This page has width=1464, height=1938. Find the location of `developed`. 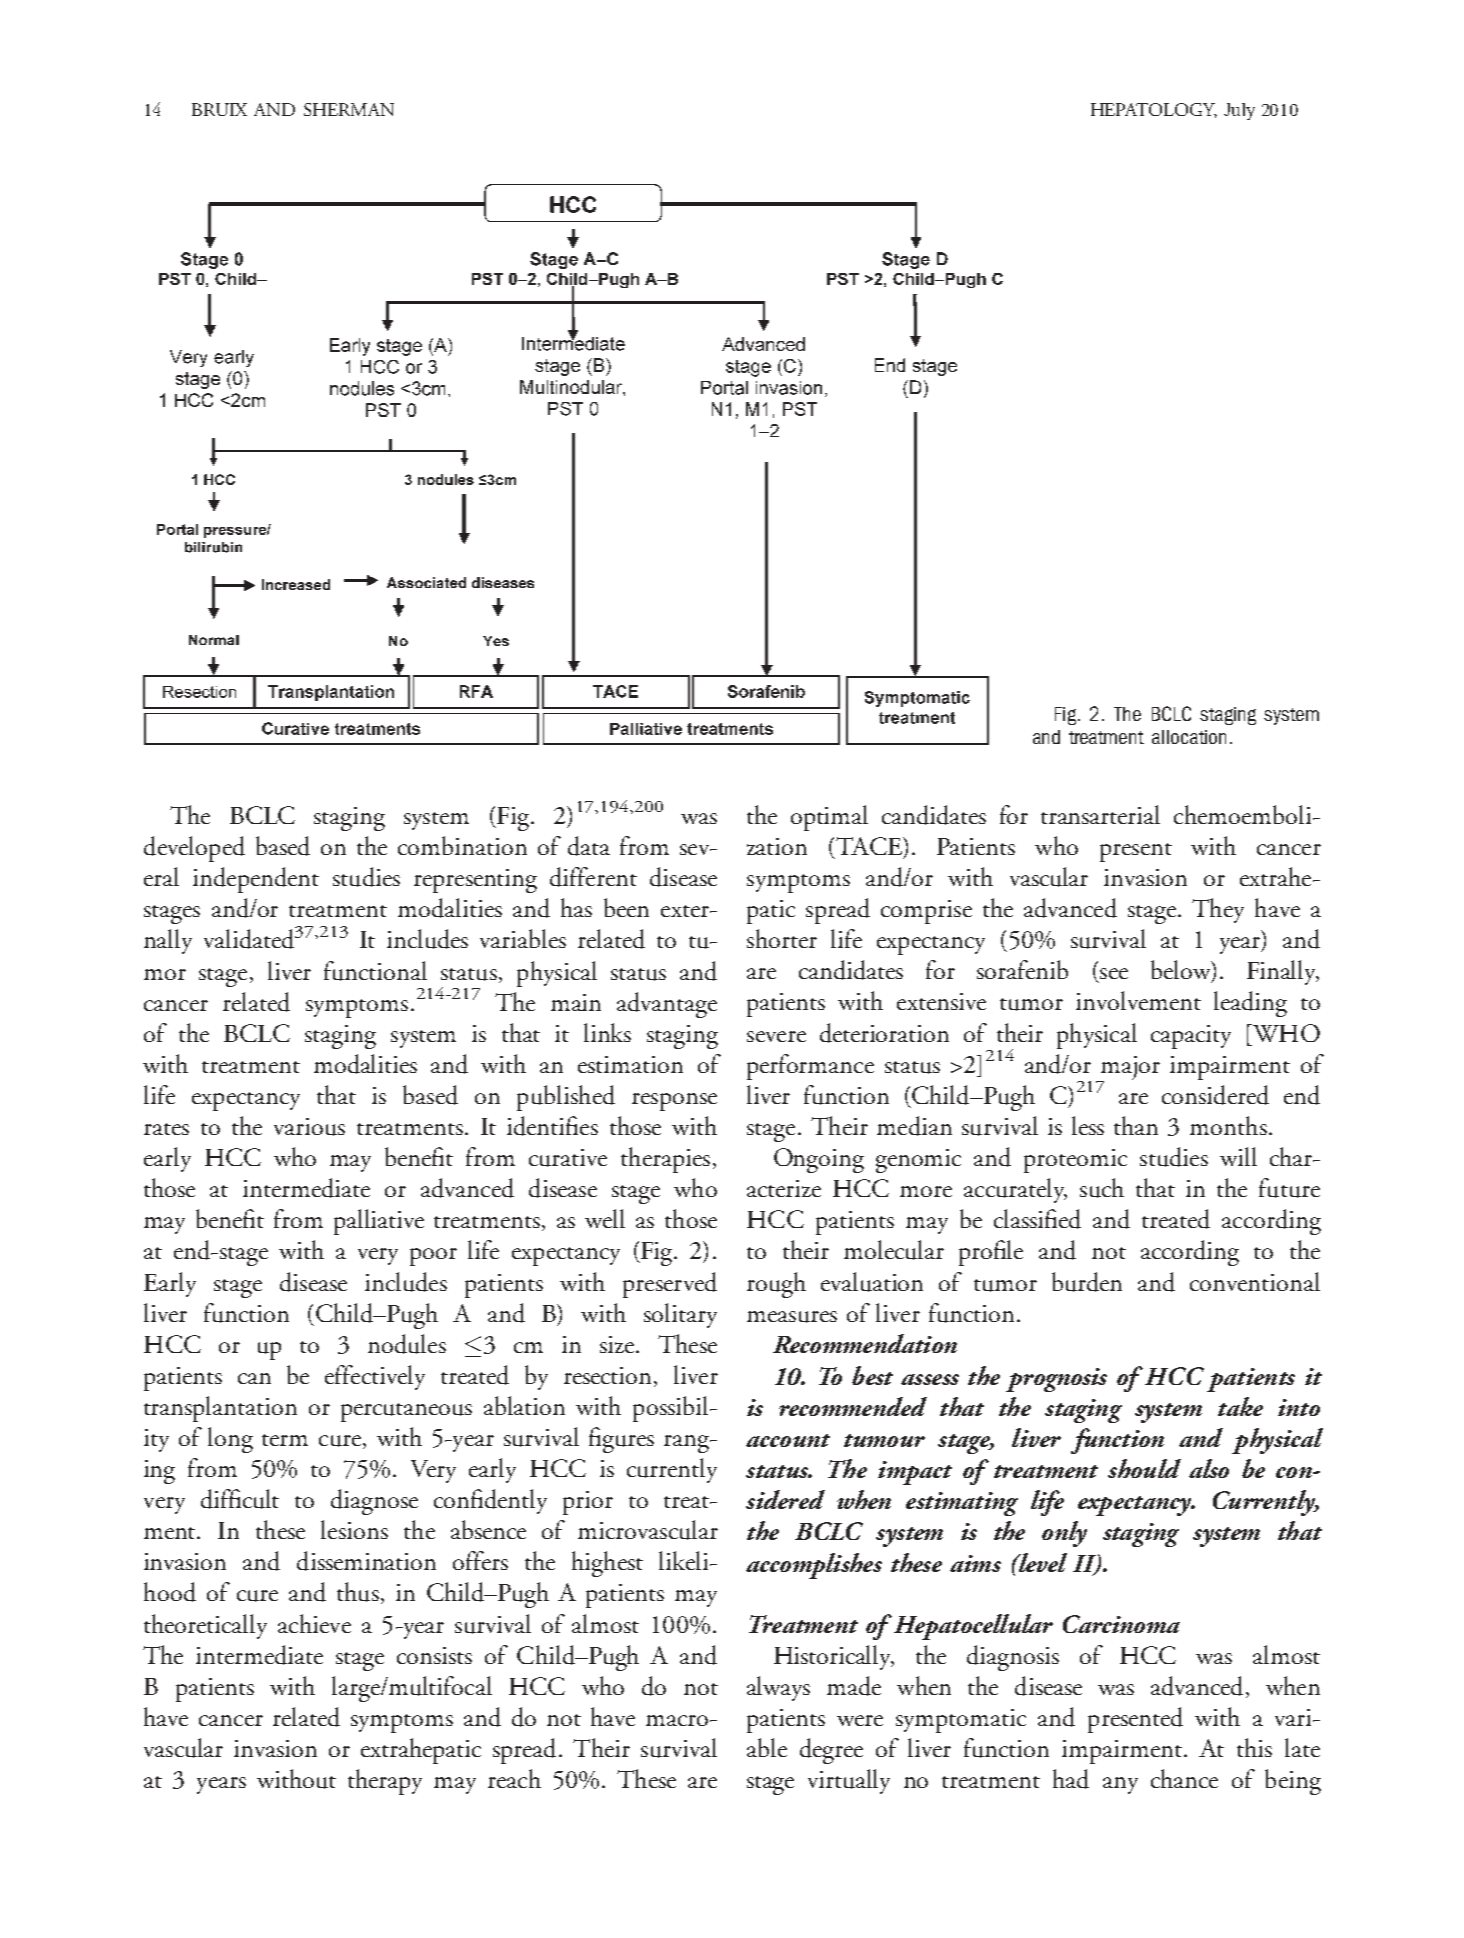

developed is located at coordinates (194, 849).
